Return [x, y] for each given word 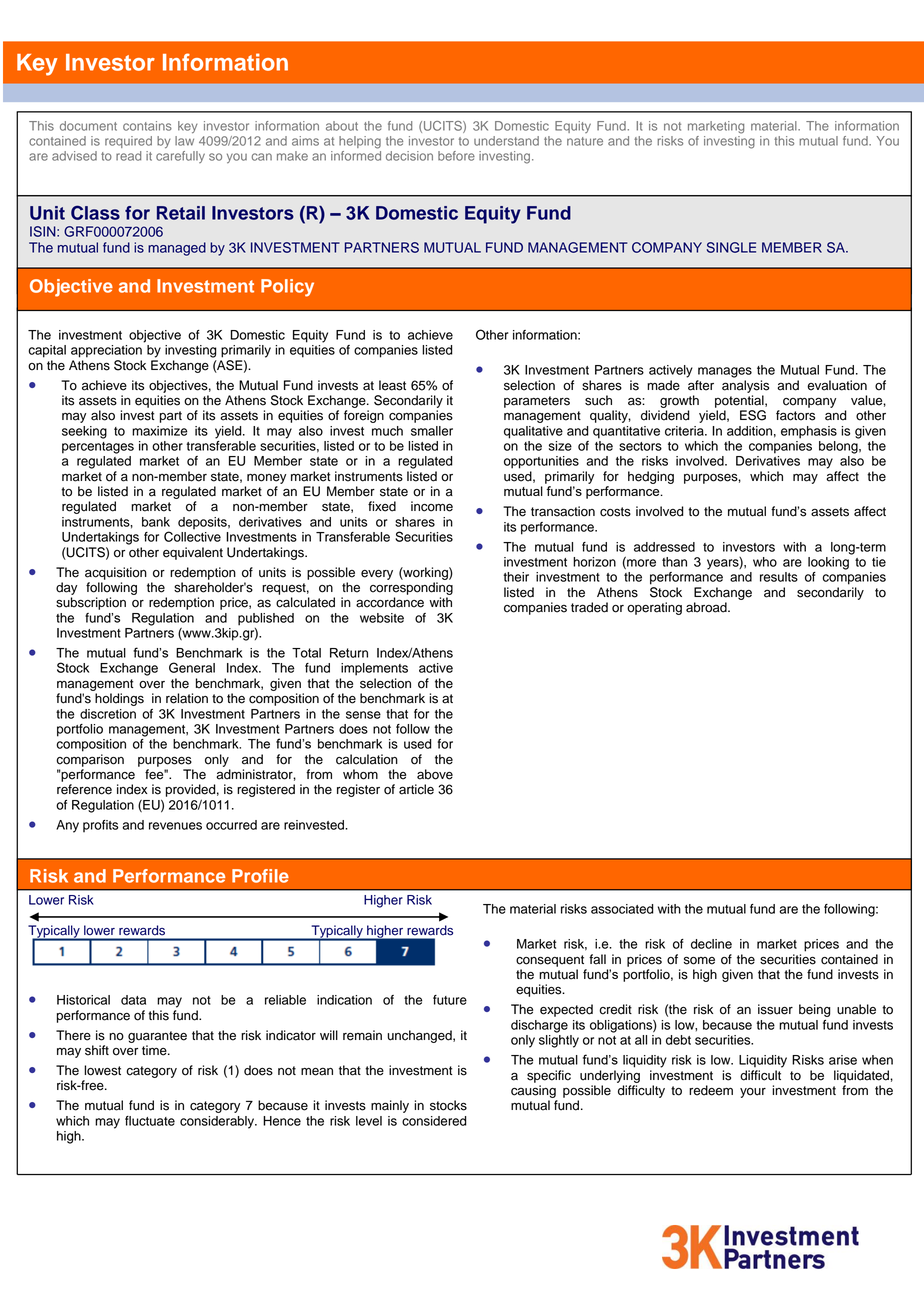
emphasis [809, 432]
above [435, 774]
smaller [432, 431]
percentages [98, 448]
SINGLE [731, 247]
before [456, 156]
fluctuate [150, 1121]
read [128, 156]
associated [622, 909]
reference [84, 789]
